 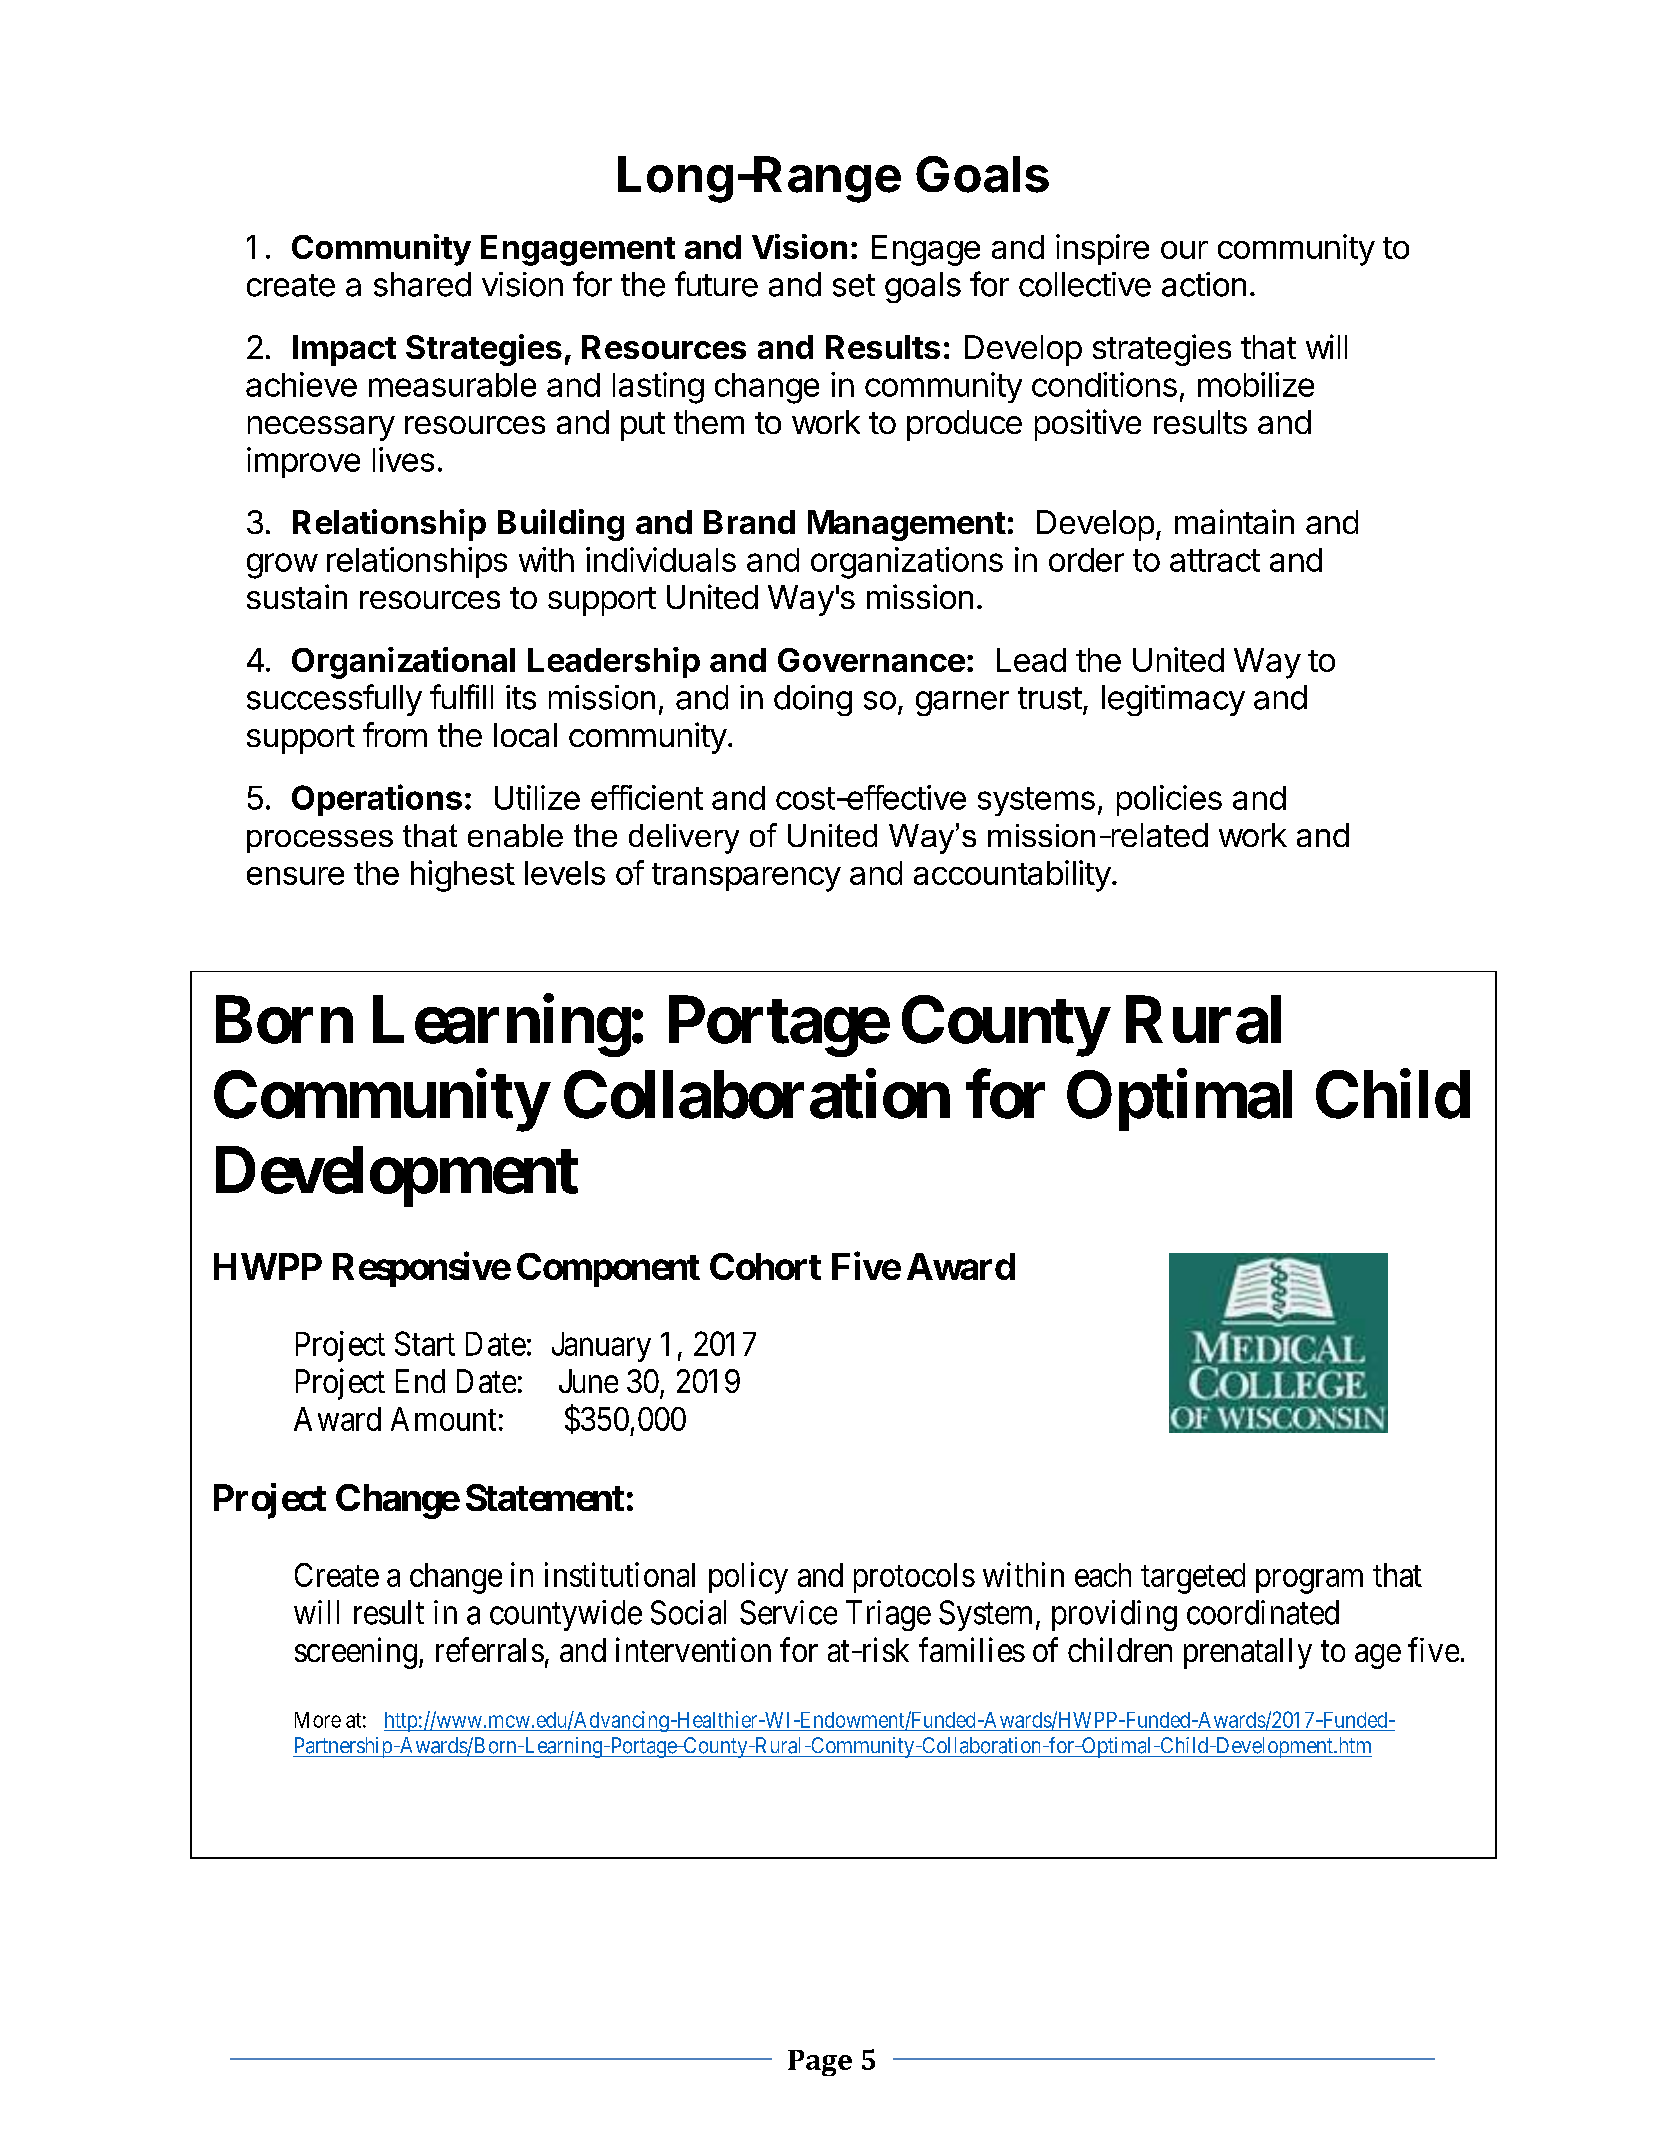 I want to click on action, so click(x=1204, y=284).
